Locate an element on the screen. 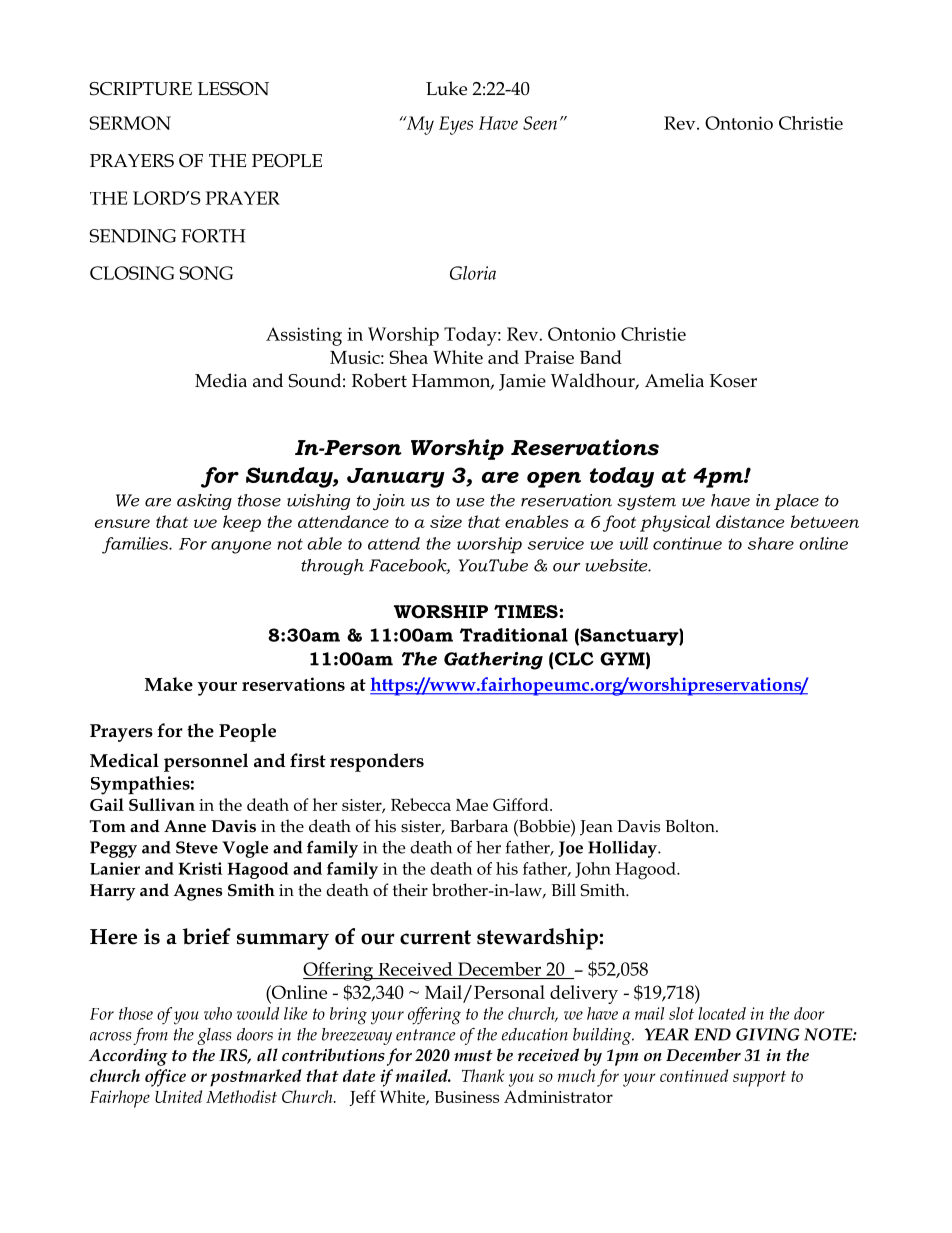 The image size is (952, 1233). LESSON is located at coordinates (233, 89).
